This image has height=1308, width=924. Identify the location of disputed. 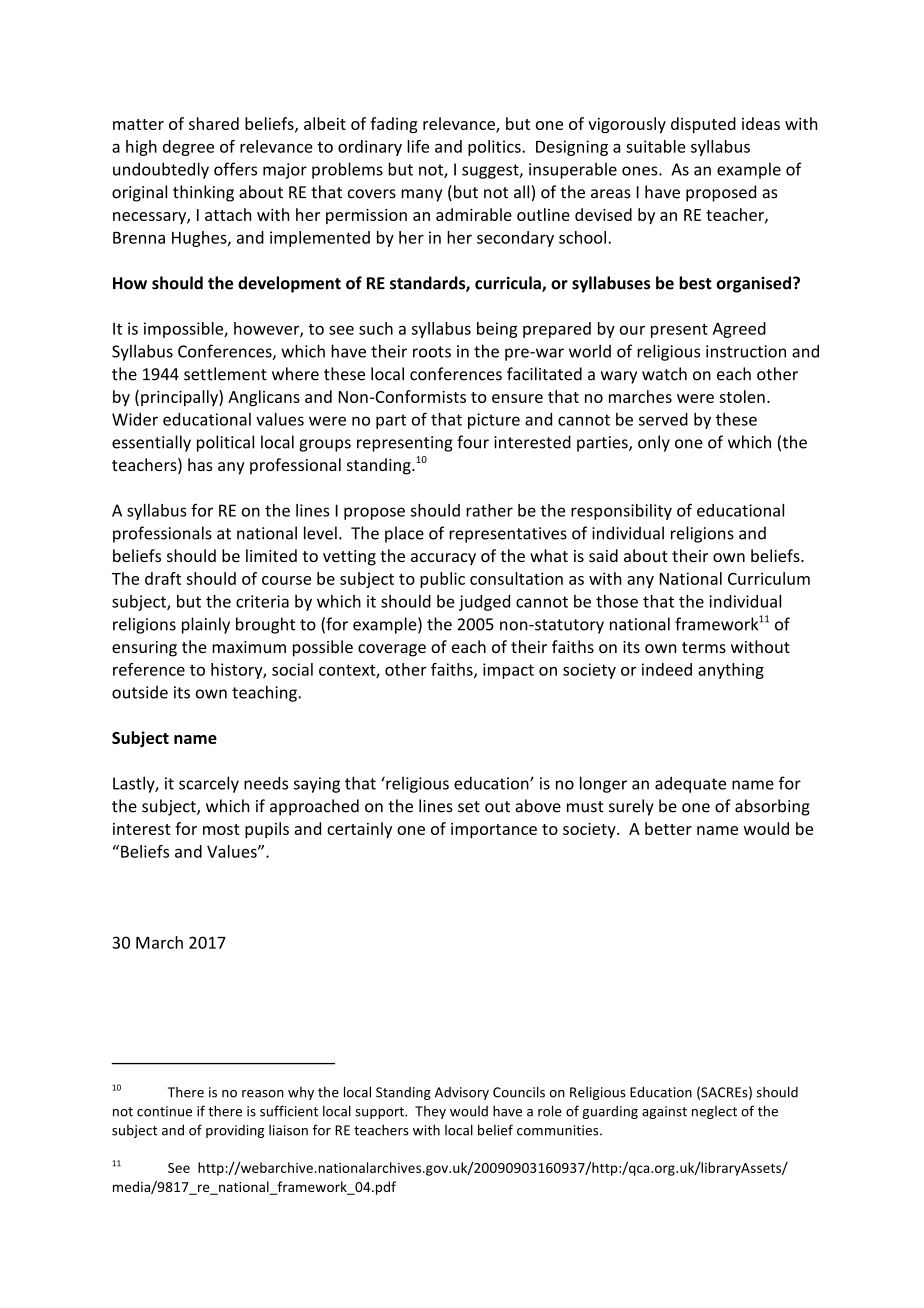
(703, 125).
